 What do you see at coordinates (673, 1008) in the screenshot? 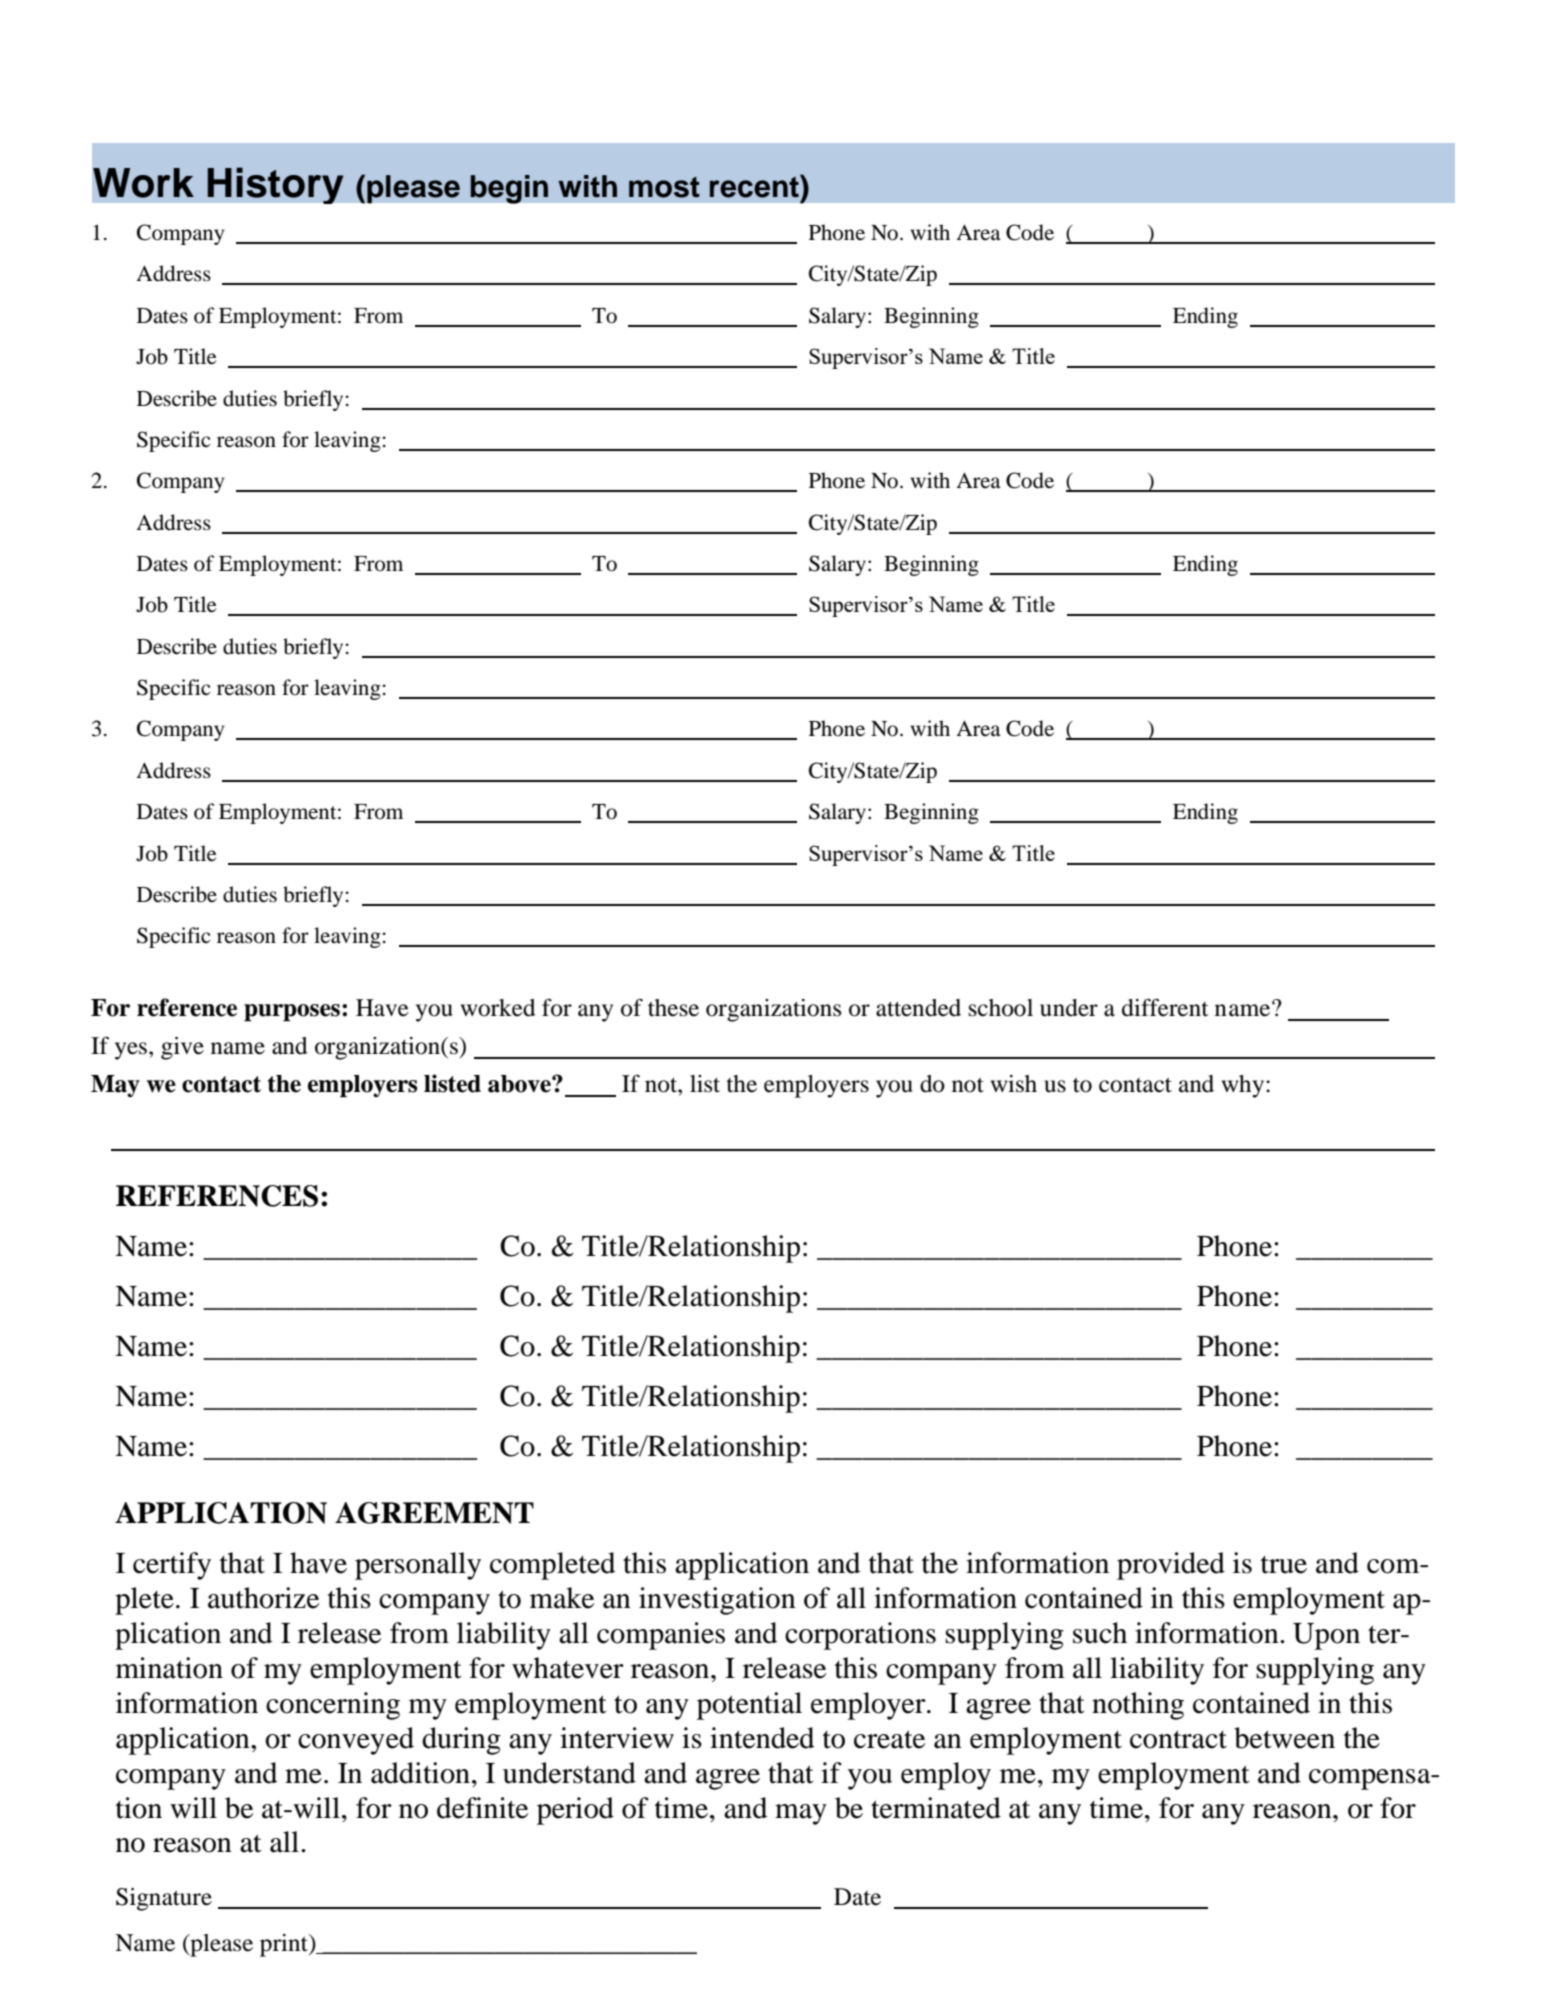
I see `these` at bounding box center [673, 1008].
